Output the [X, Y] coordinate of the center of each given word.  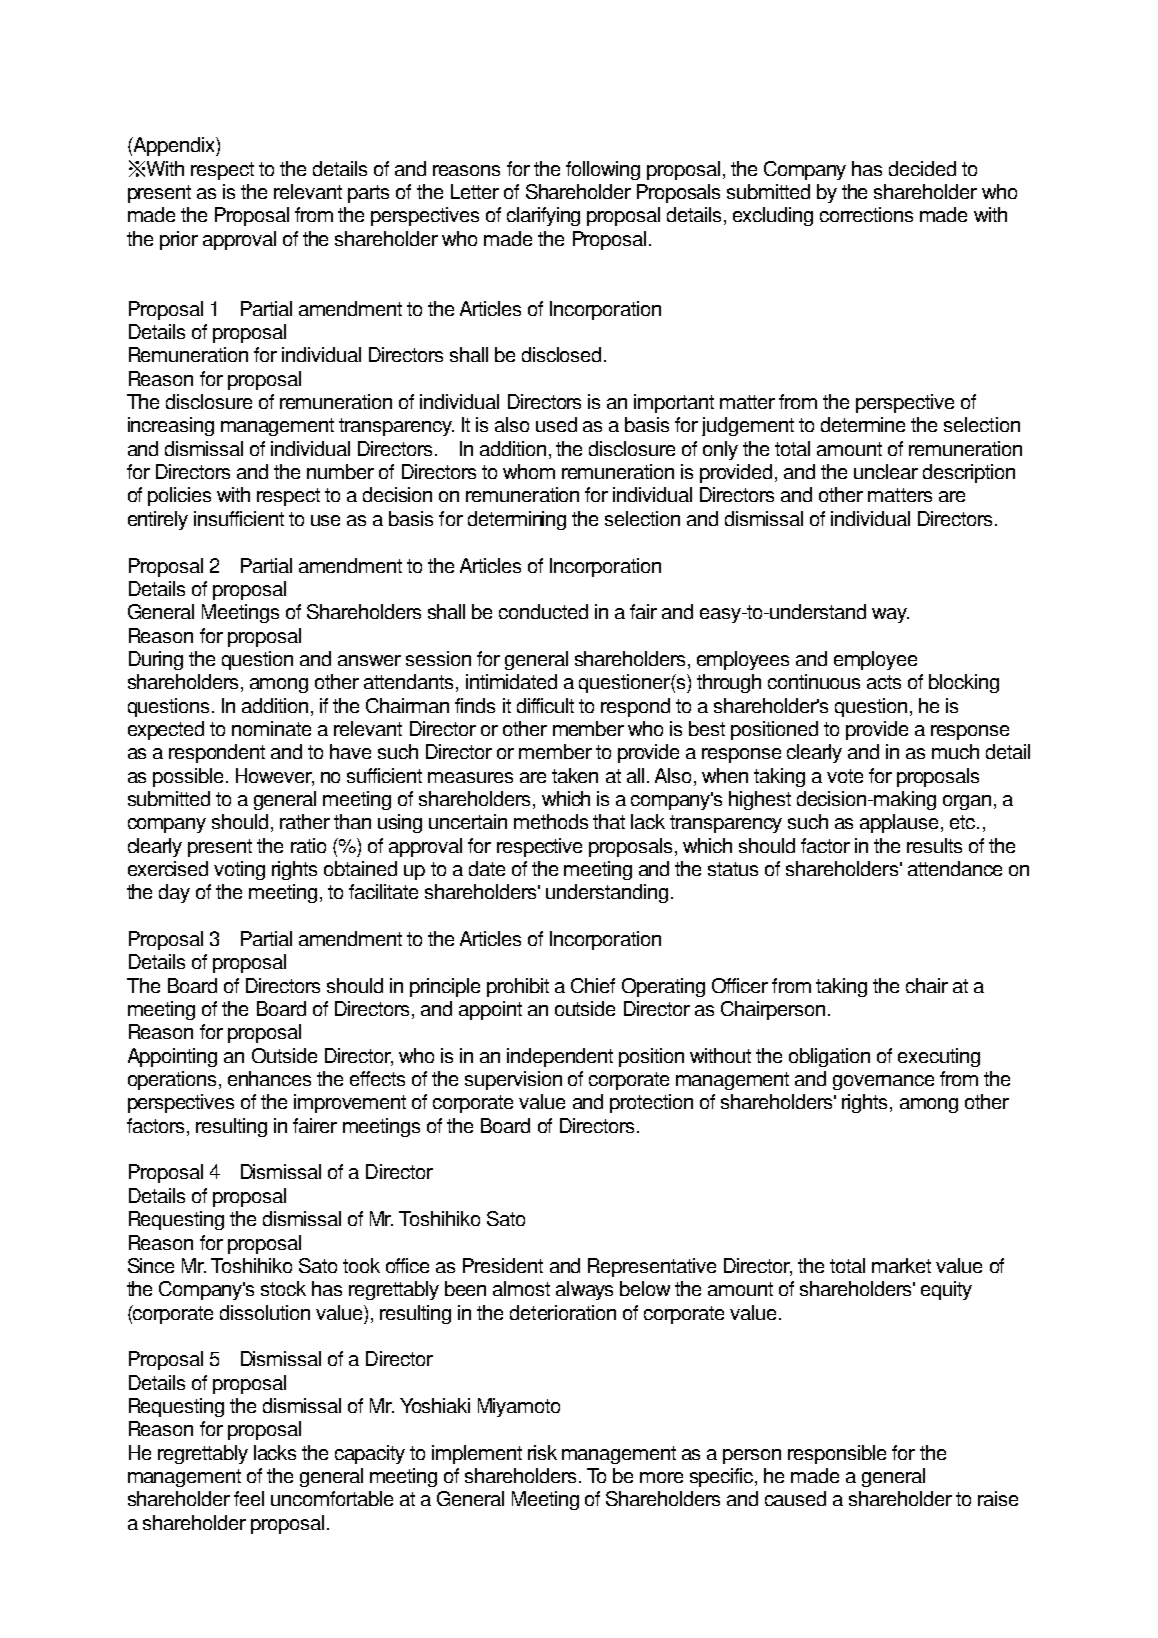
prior [179, 240]
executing [939, 1057]
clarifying [543, 216]
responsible [837, 1454]
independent [560, 1057]
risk [542, 1452]
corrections [866, 214]
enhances [269, 1078]
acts [884, 682]
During [156, 660]
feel [249, 1498]
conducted [543, 611]
